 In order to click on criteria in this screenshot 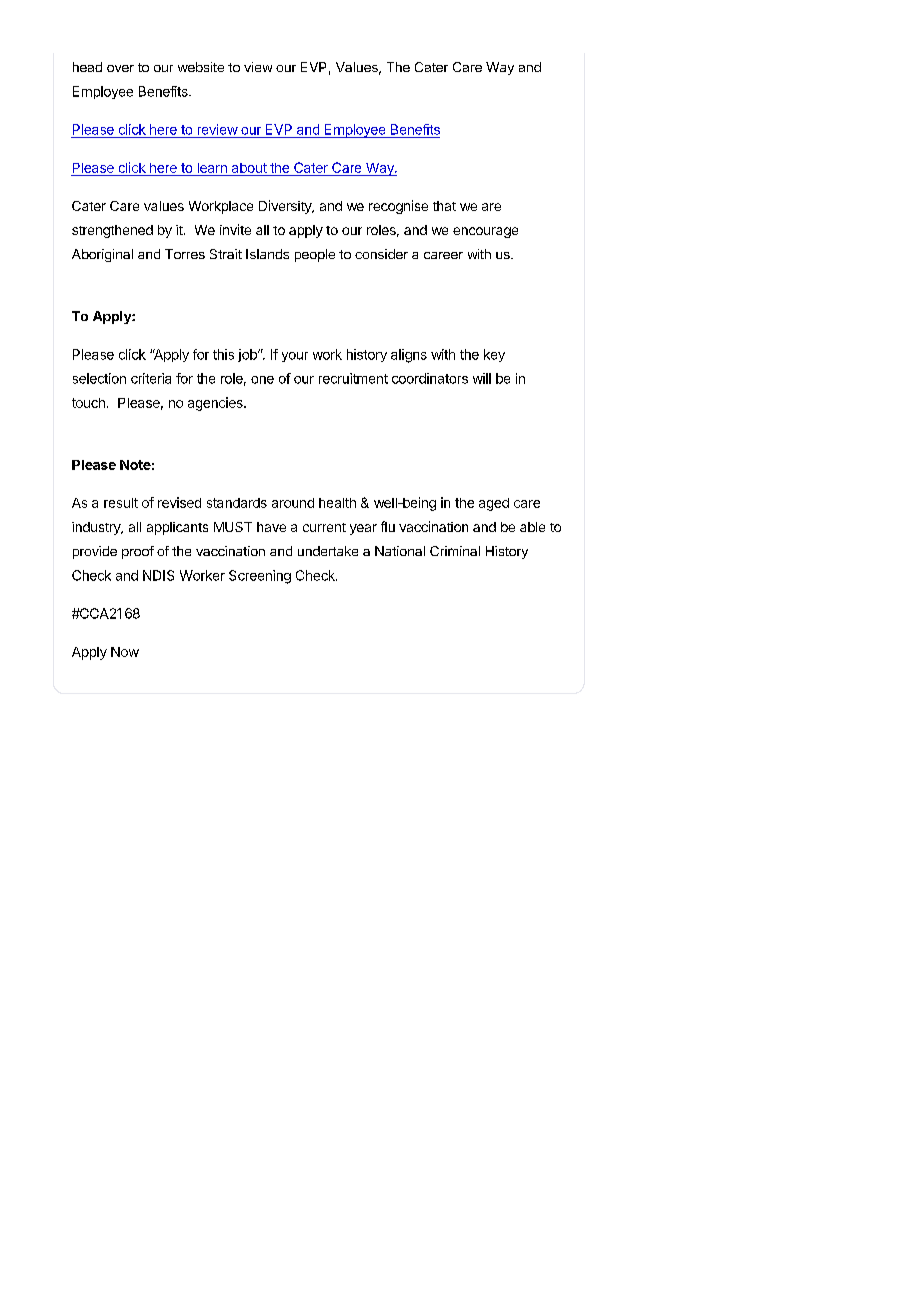, I will do `click(151, 378)`.
